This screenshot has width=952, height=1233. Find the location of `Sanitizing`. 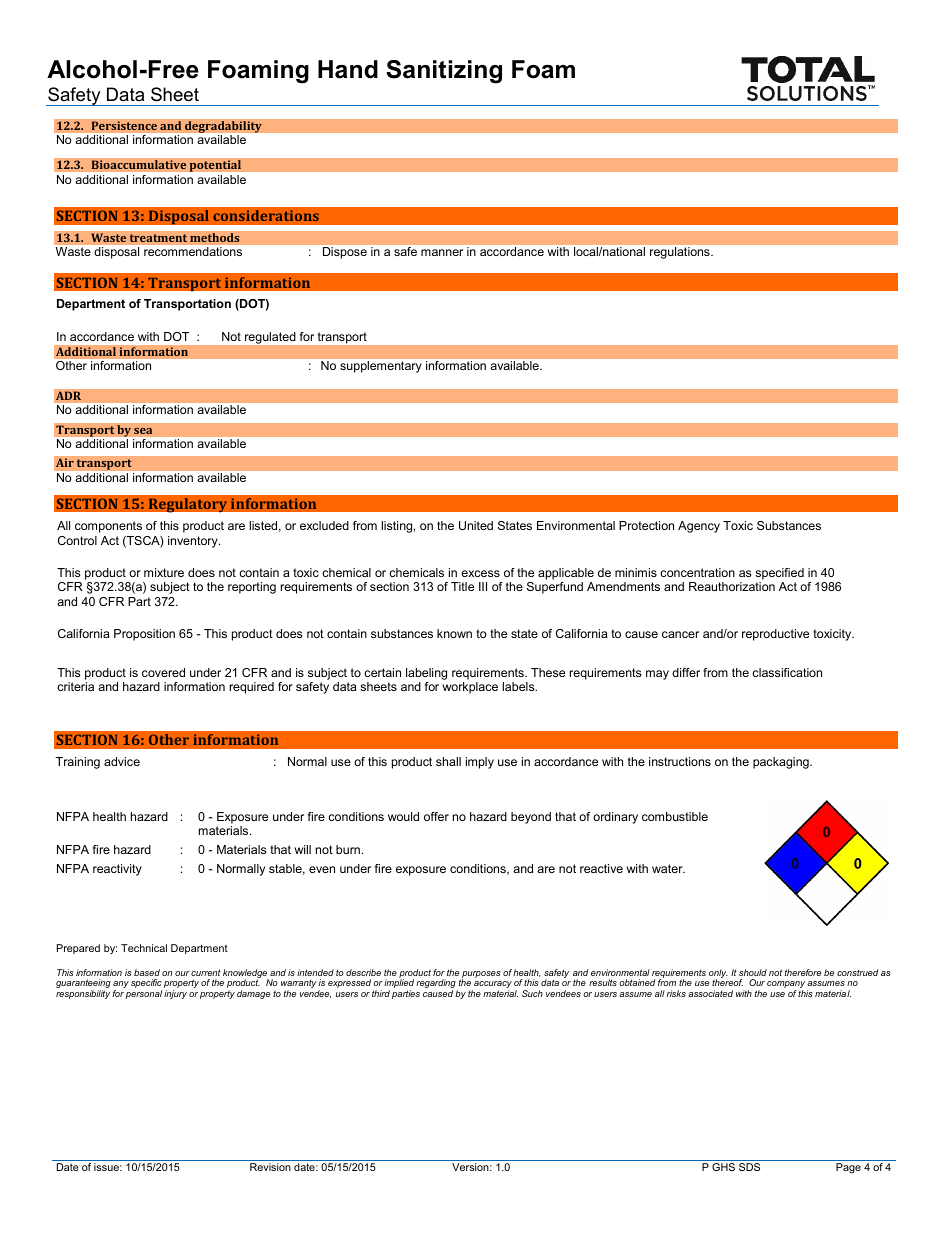

Sanitizing is located at coordinates (444, 72).
